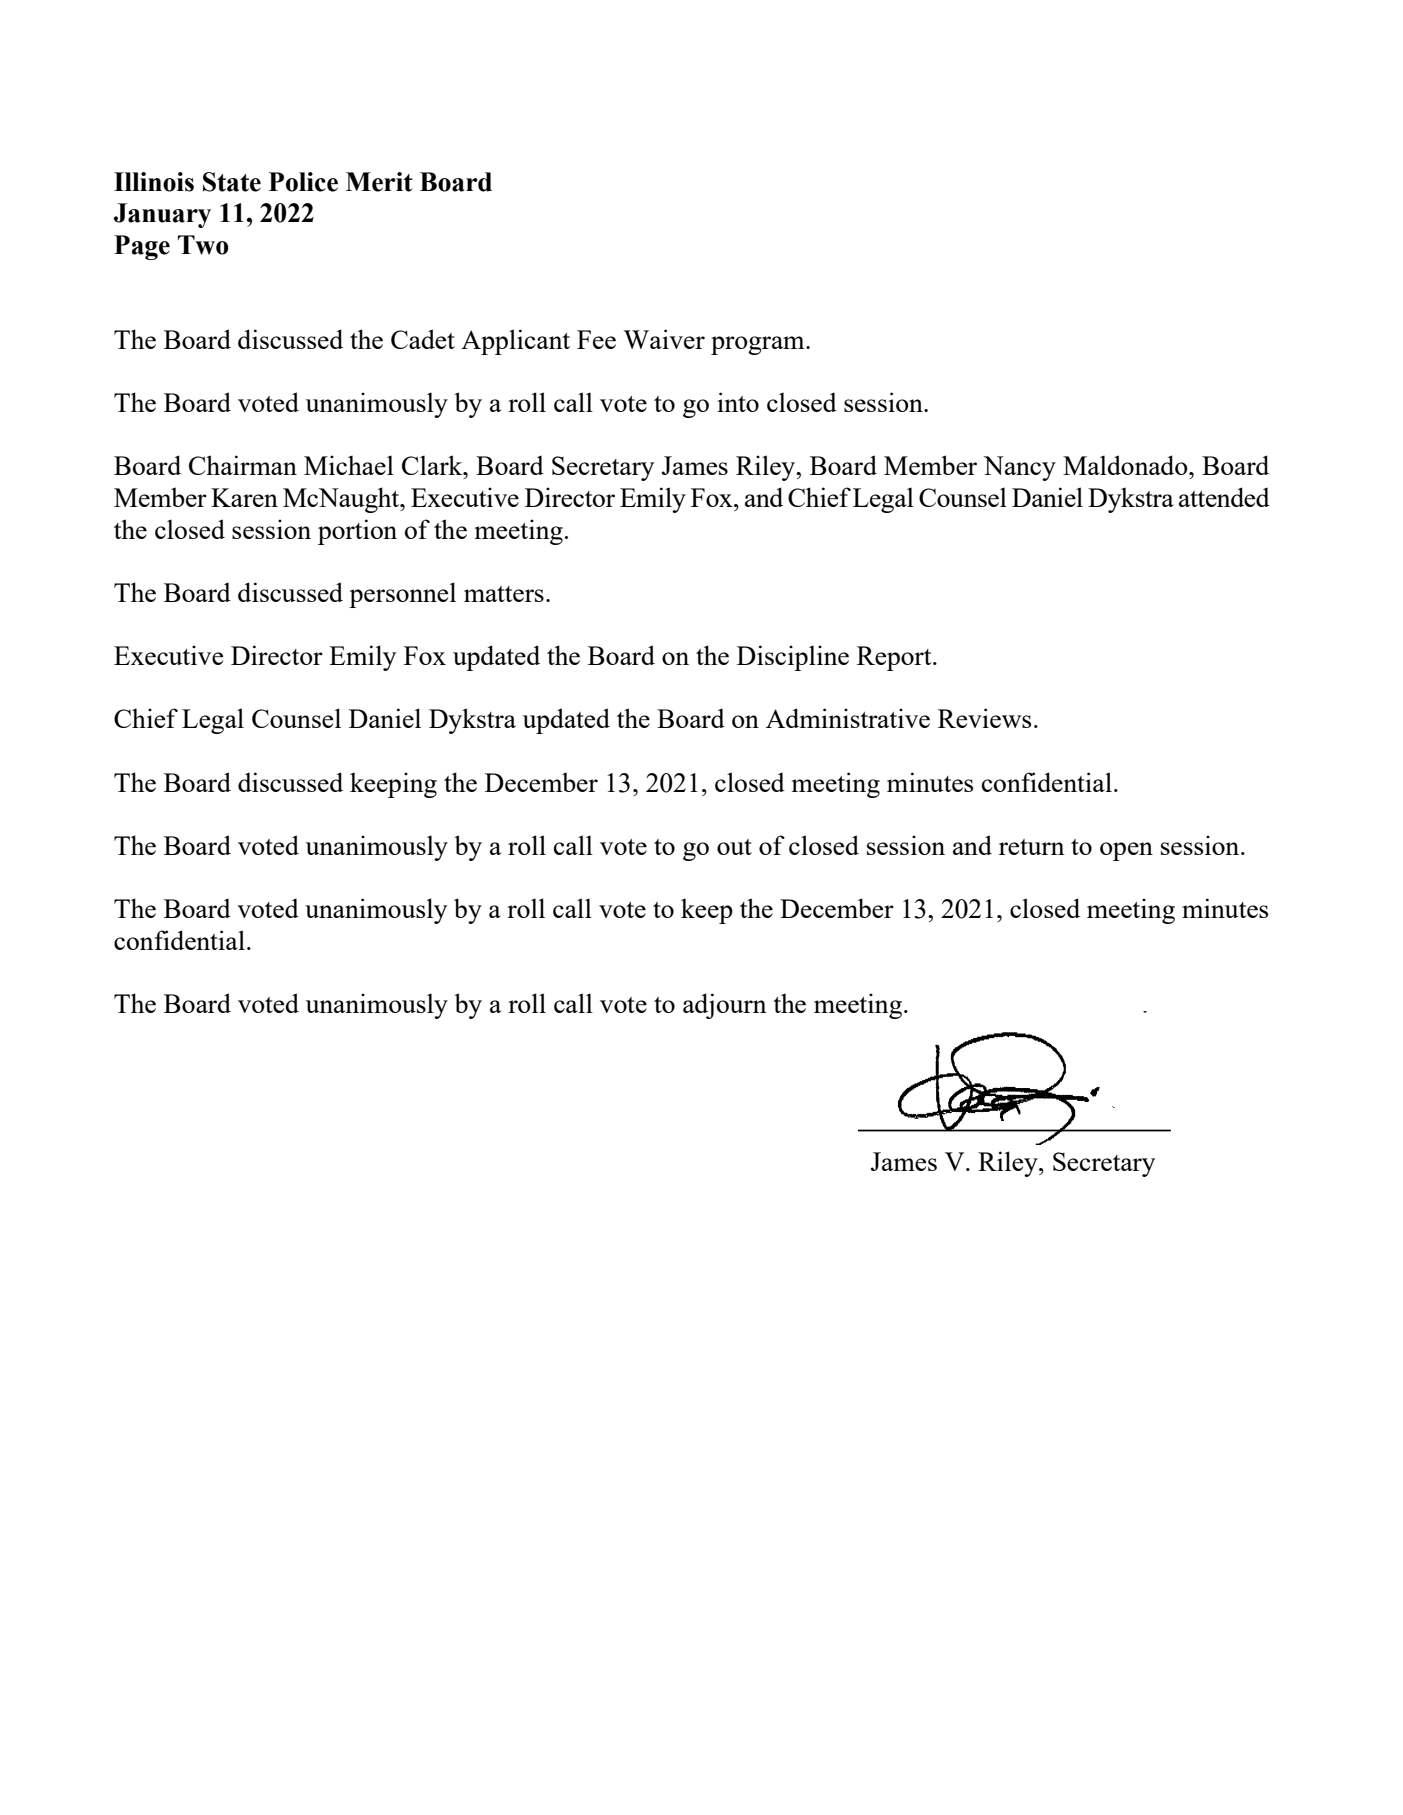 The height and width of the screenshot is (1815, 1403). I want to click on program, so click(759, 345).
